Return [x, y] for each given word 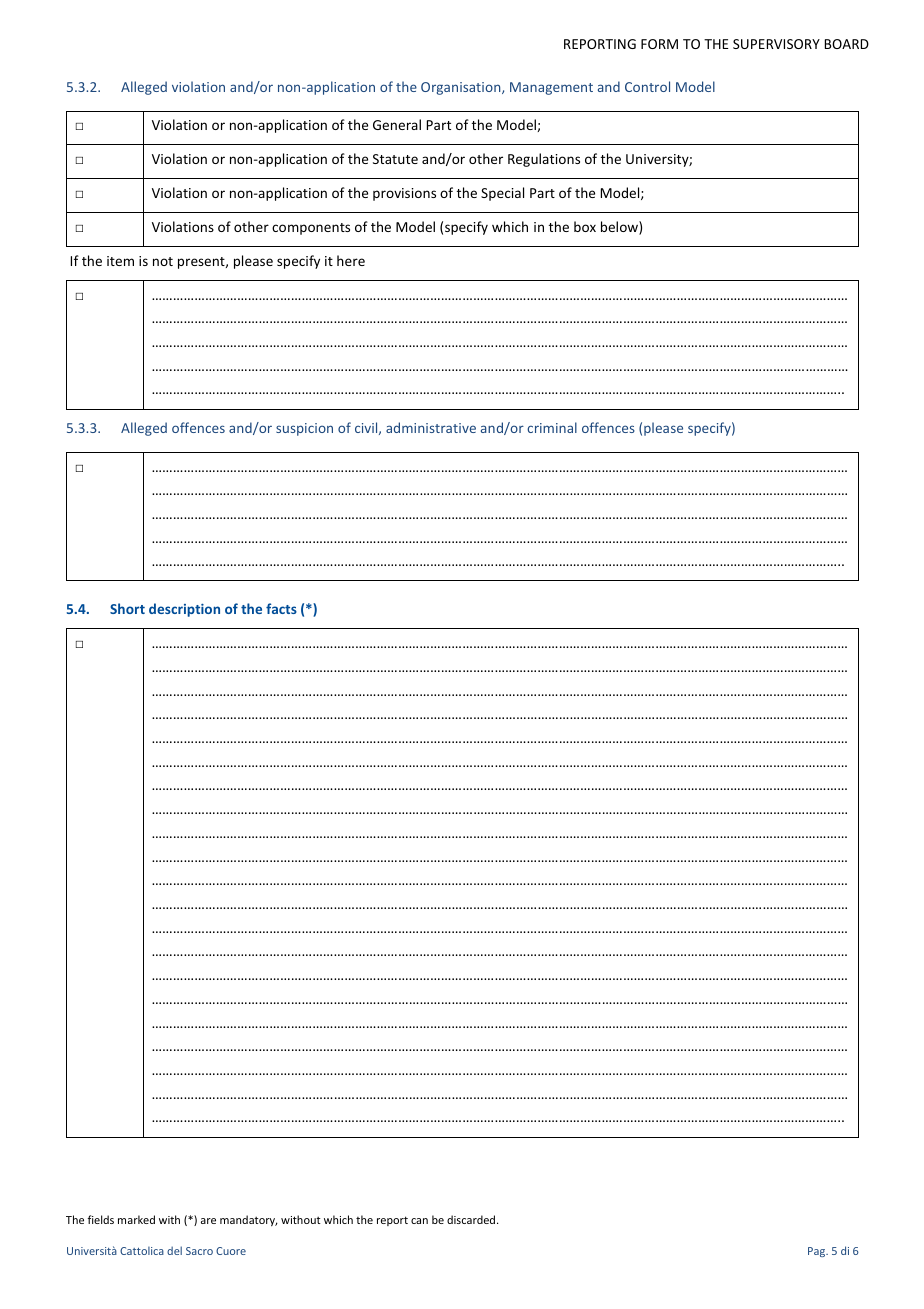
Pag [818, 1252]
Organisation [462, 88]
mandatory [249, 1220]
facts [281, 608]
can [419, 1221]
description [184, 610]
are [208, 1221]
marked [136, 1219]
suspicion [304, 429]
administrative [431, 427]
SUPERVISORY [776, 44]
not [163, 261]
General [397, 124]
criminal [552, 427]
